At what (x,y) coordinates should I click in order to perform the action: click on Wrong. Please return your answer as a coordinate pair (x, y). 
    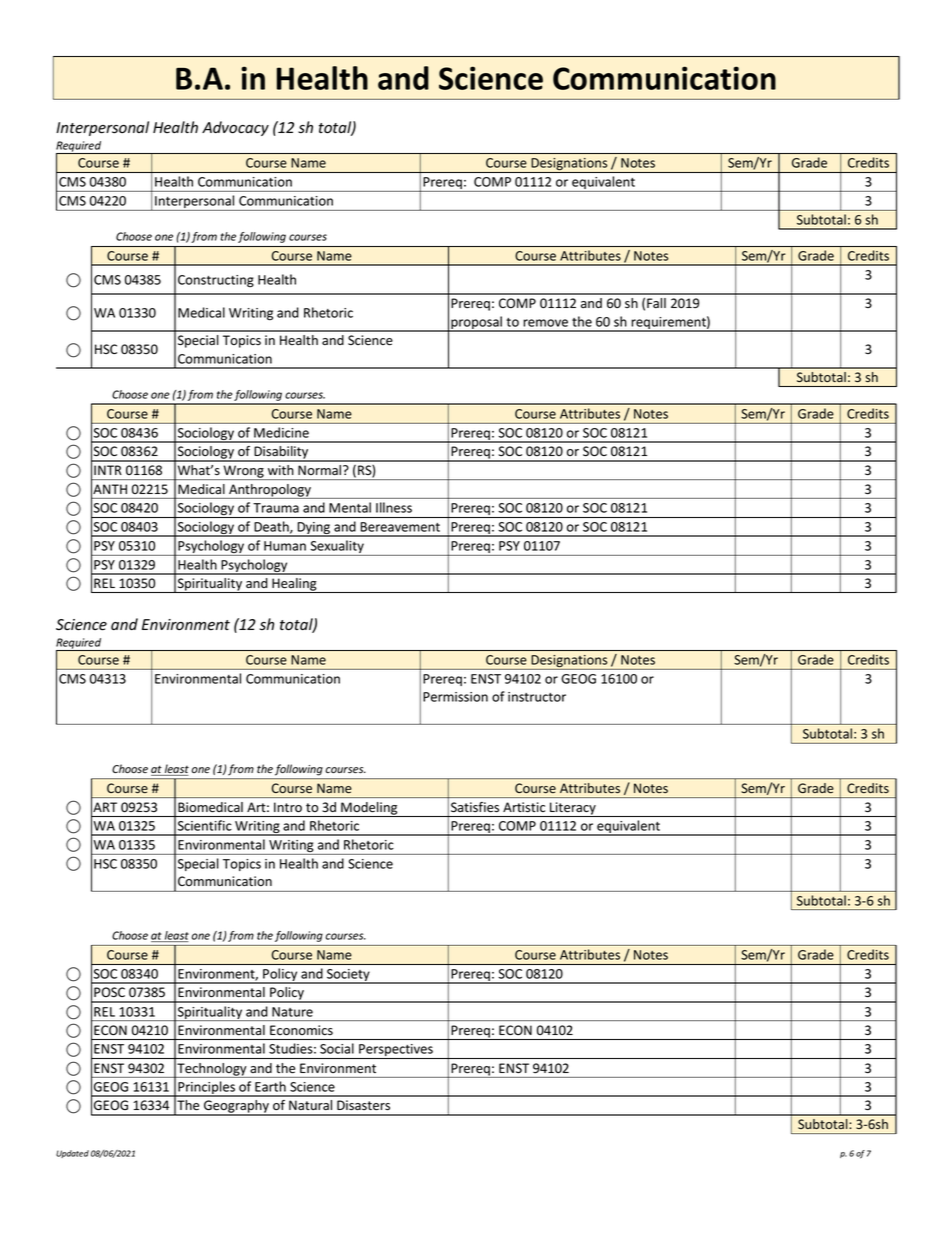
    Looking at the image, I should click on (243, 472).
